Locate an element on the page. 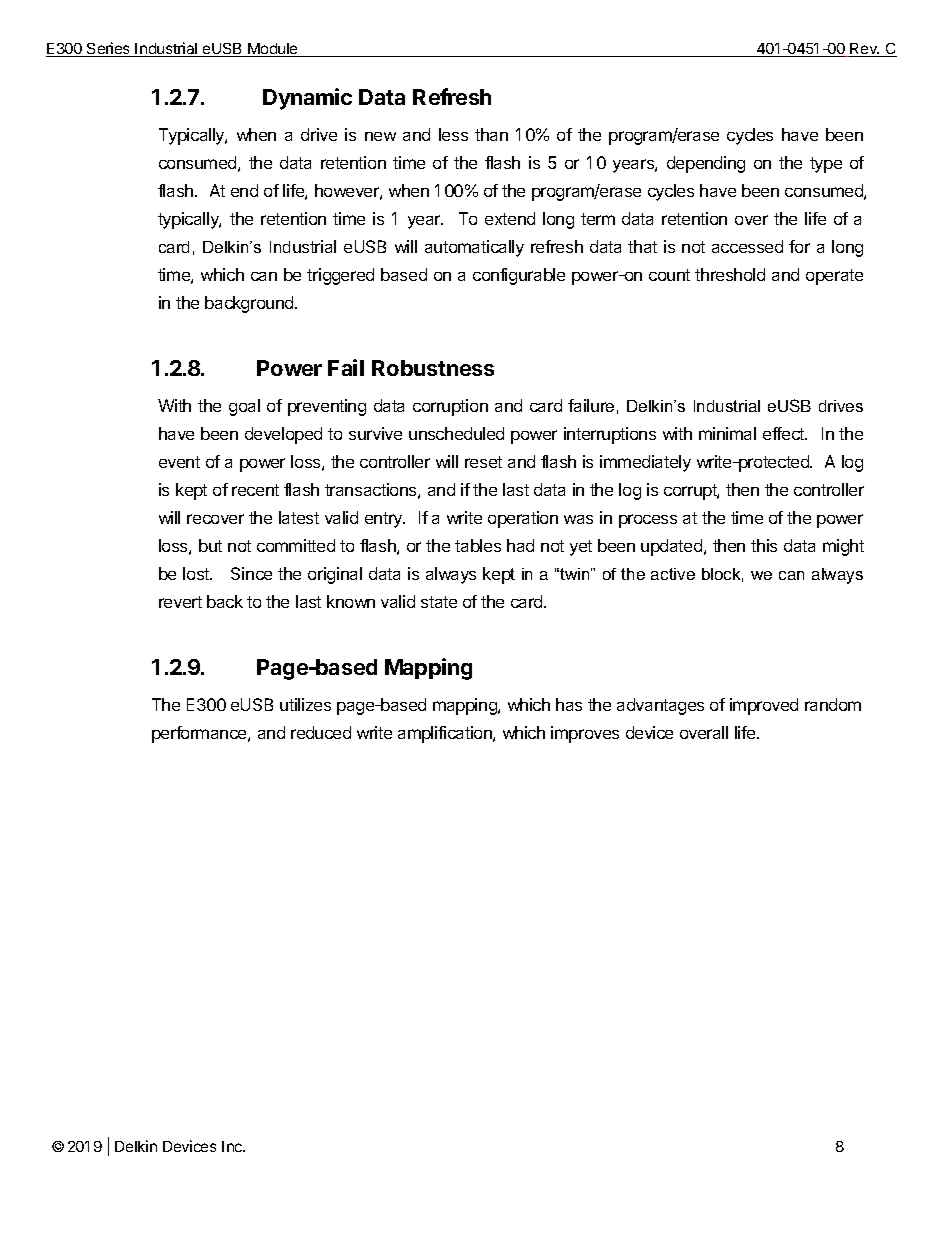  performance is located at coordinates (200, 734).
